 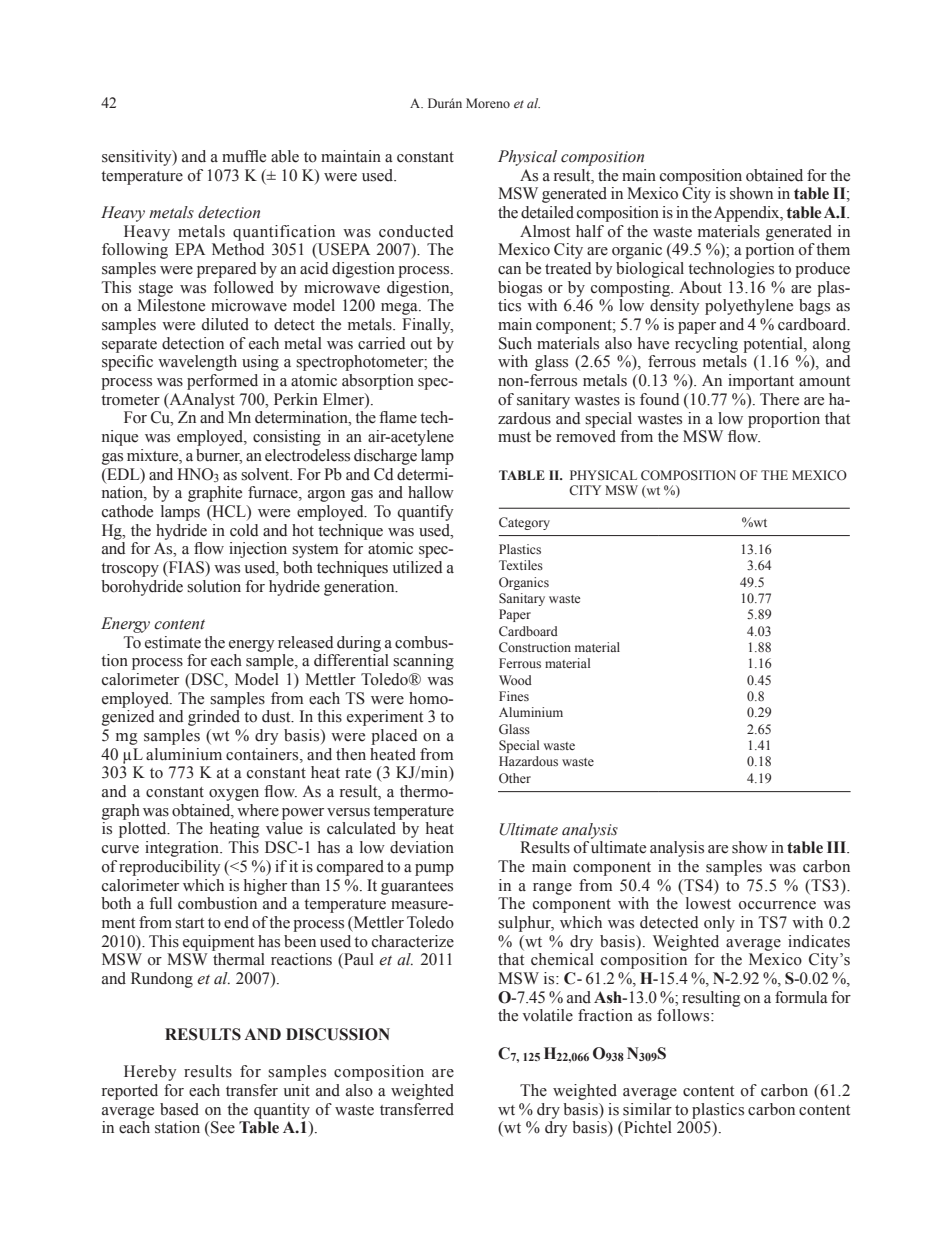 I want to click on based, so click(x=179, y=1109).
